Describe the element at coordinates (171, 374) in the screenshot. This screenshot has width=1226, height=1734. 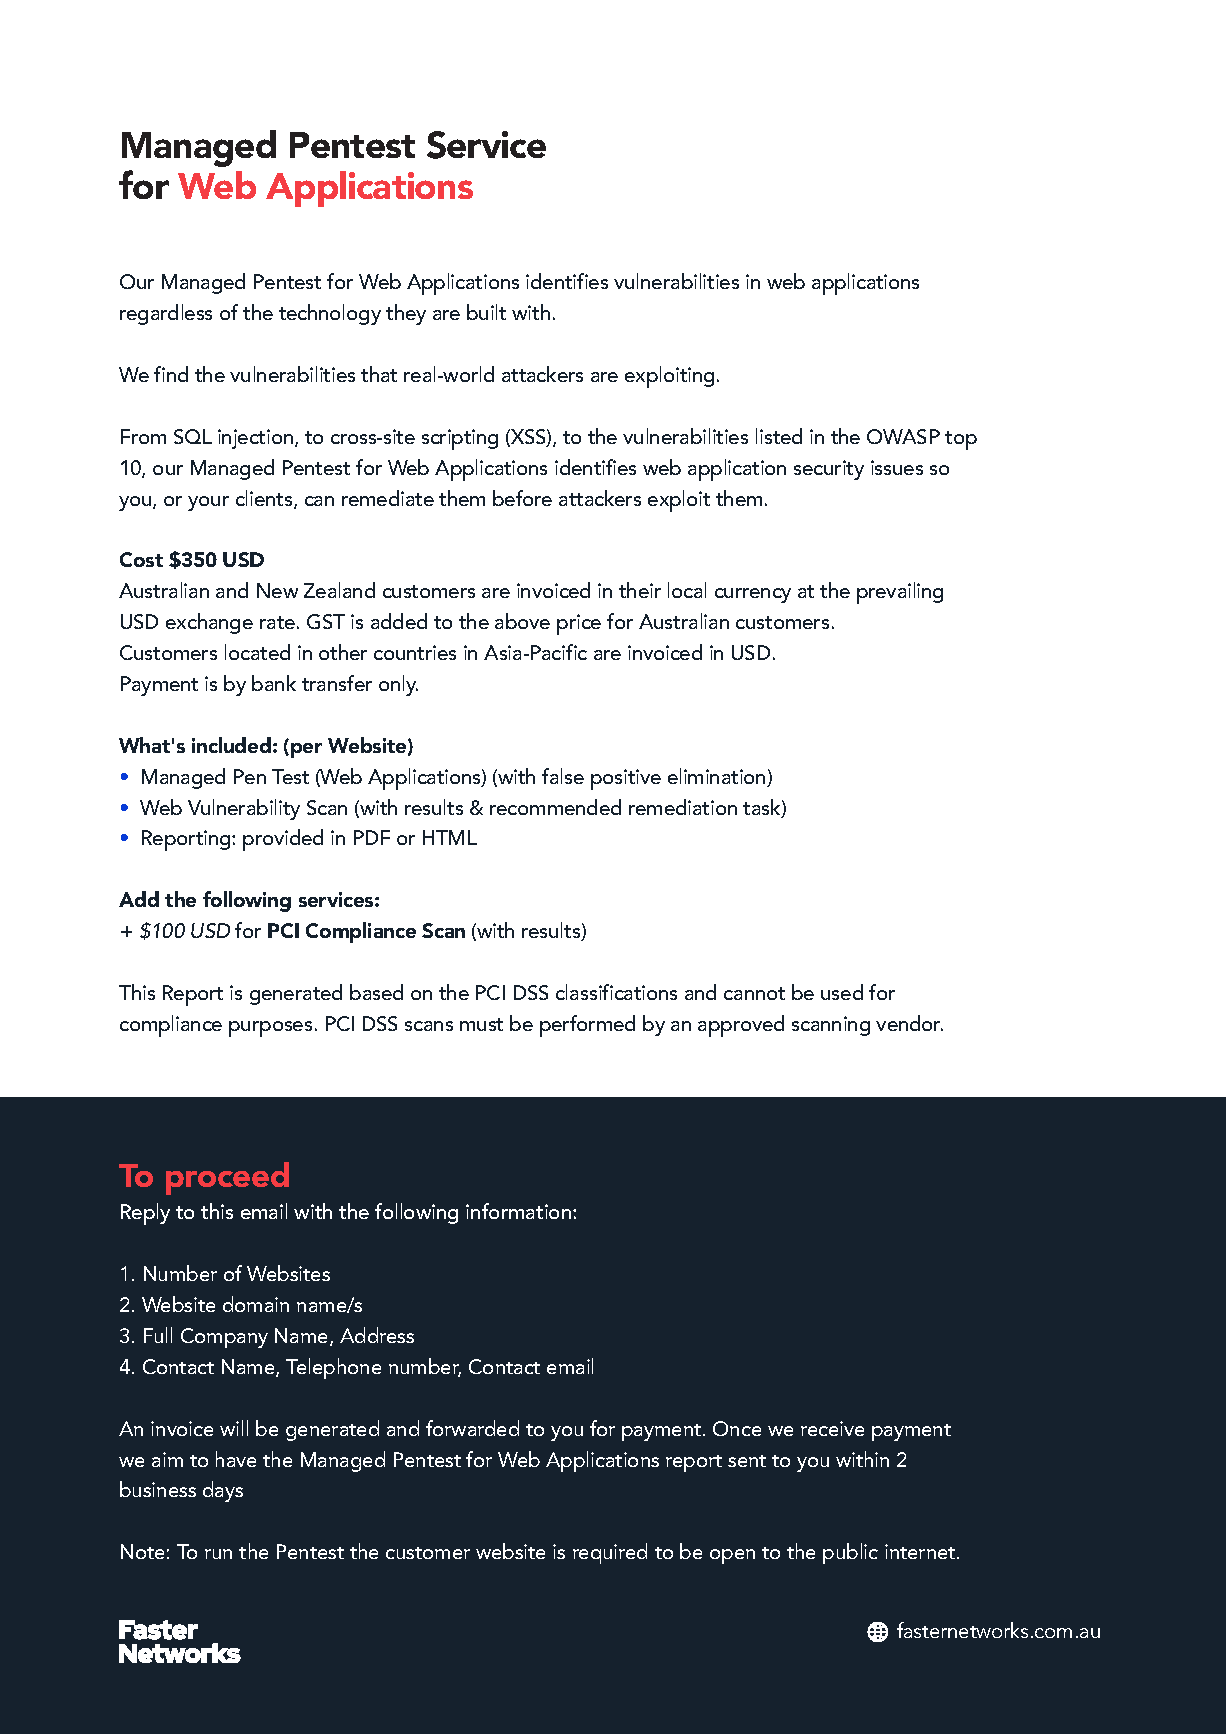
I see `find` at that location.
